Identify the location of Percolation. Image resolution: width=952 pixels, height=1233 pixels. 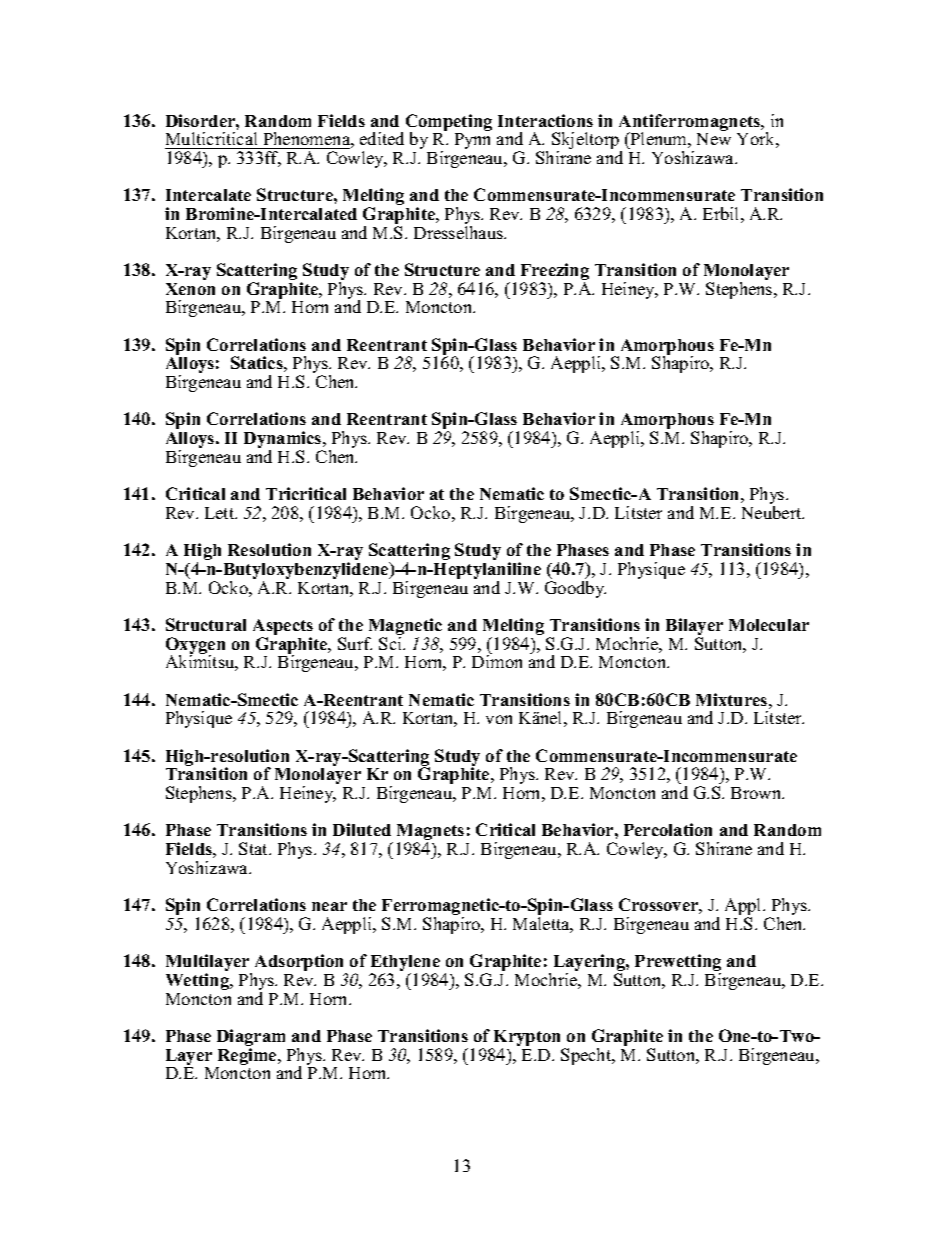
(668, 829).
